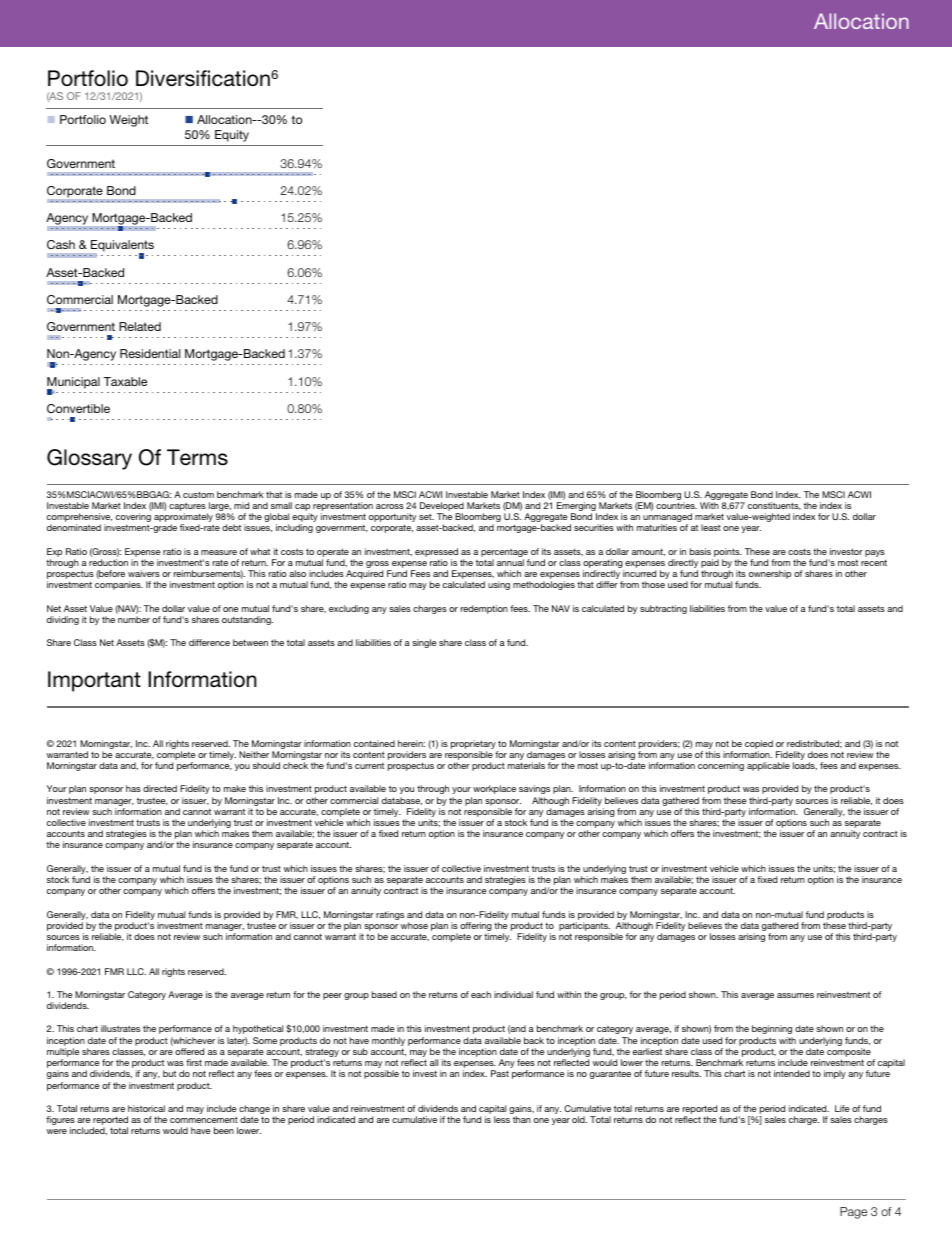 This screenshot has width=952, height=1233. Describe the element at coordinates (768, 766) in the screenshot. I see `applicable` at that location.
